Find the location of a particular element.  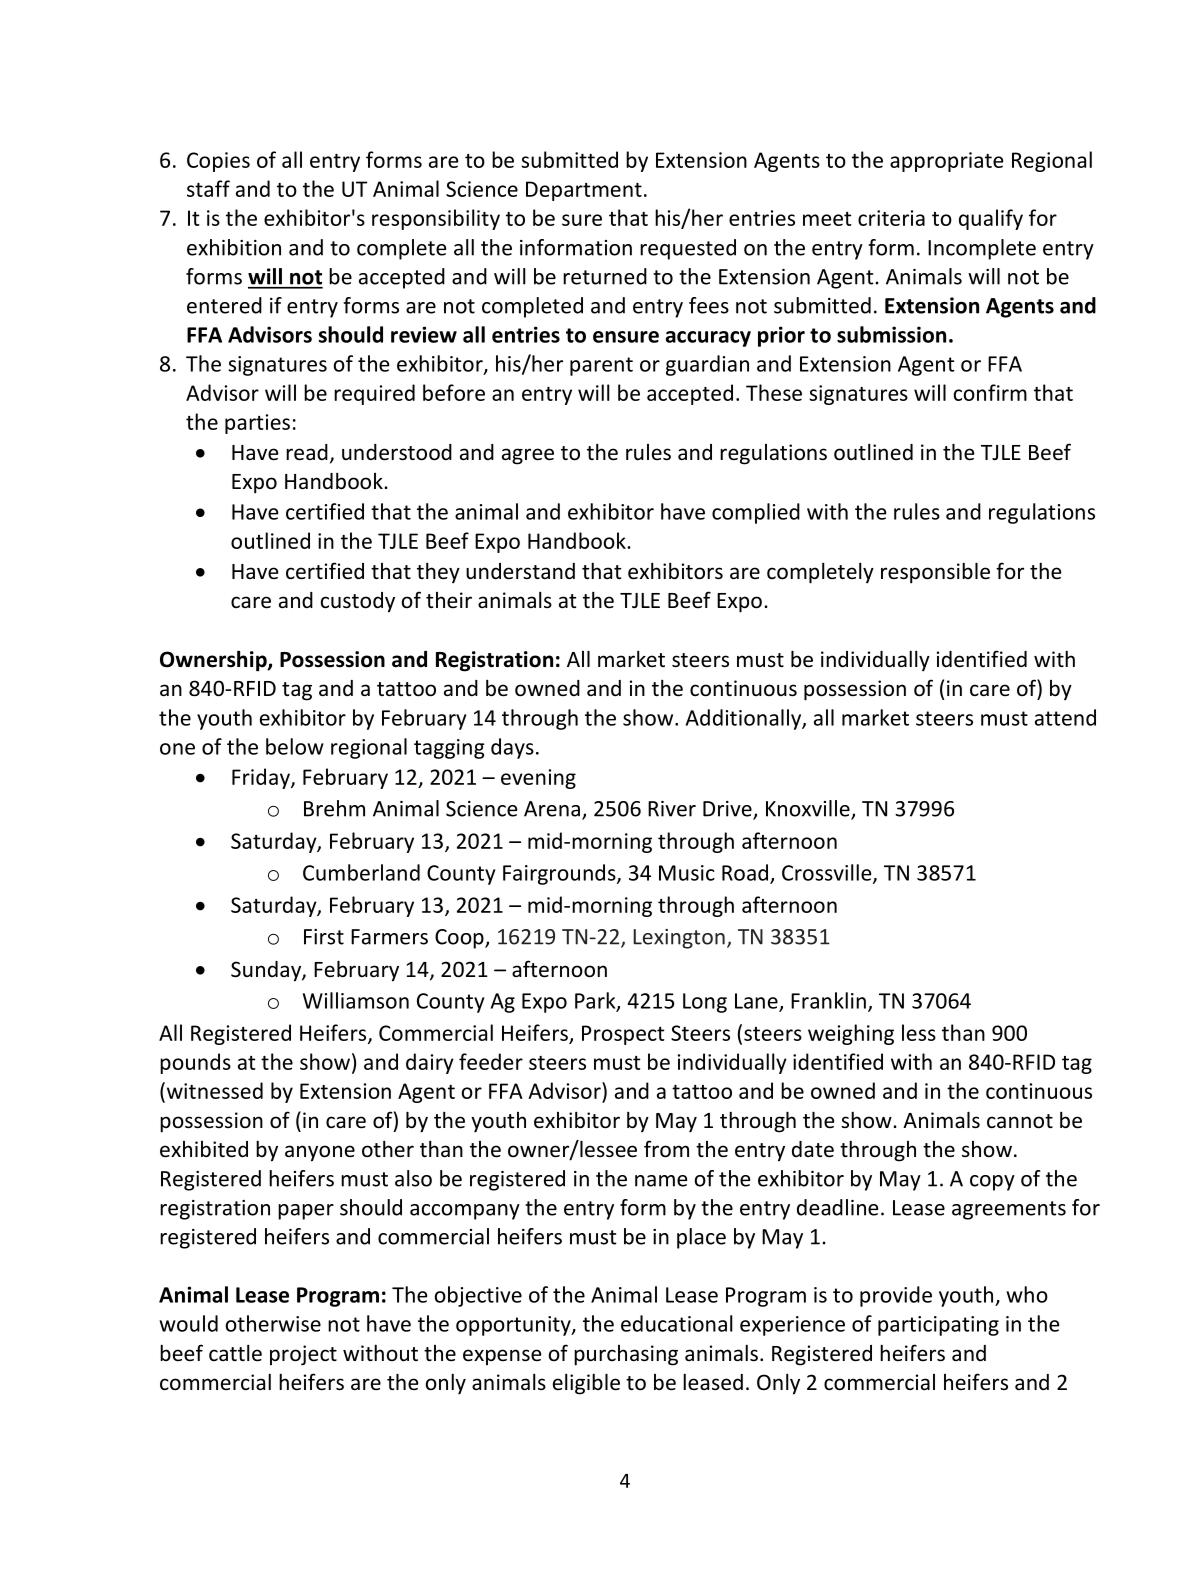

staff is located at coordinates (208, 188).
